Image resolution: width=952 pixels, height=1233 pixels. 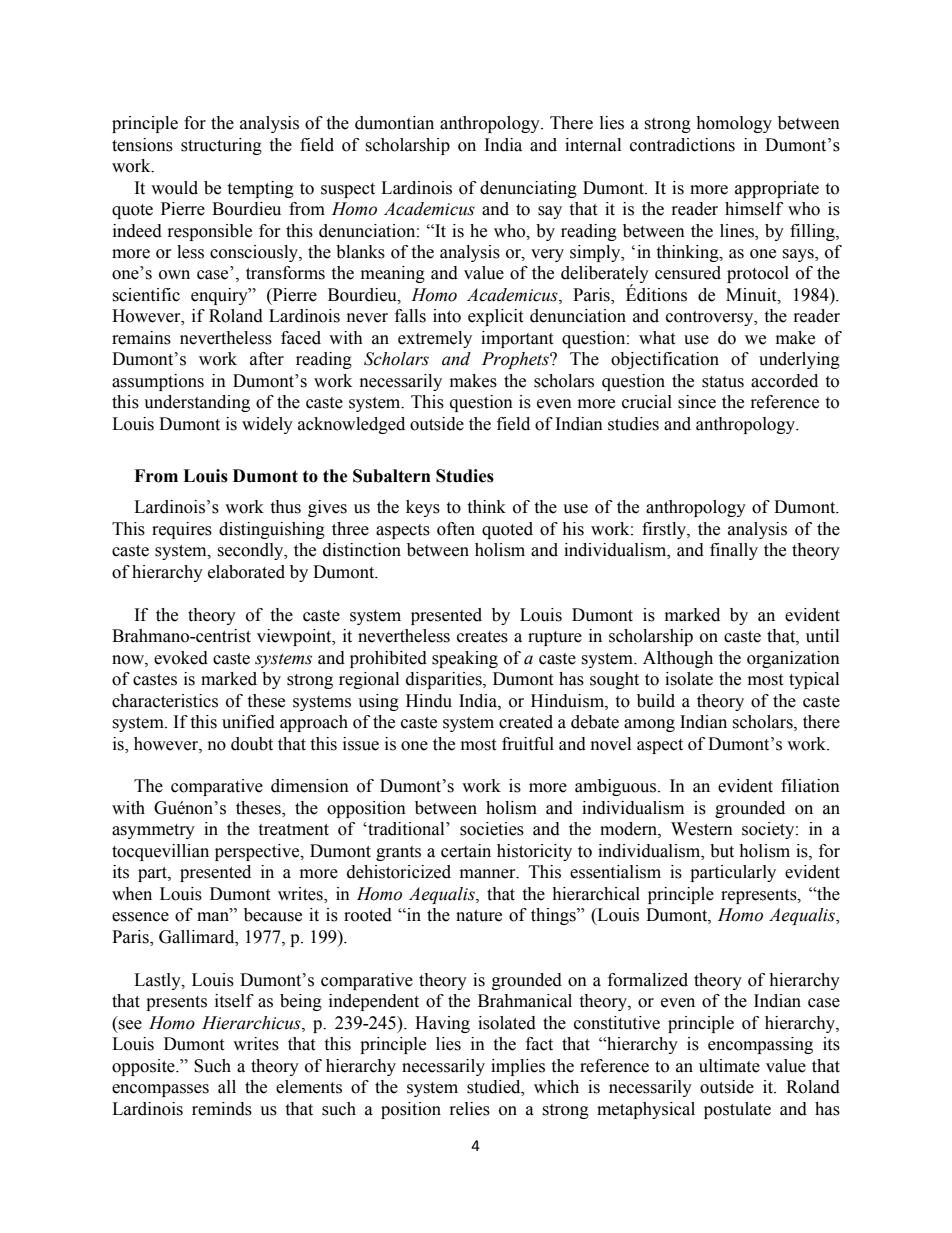 I want to click on ultimate, so click(x=729, y=1066).
